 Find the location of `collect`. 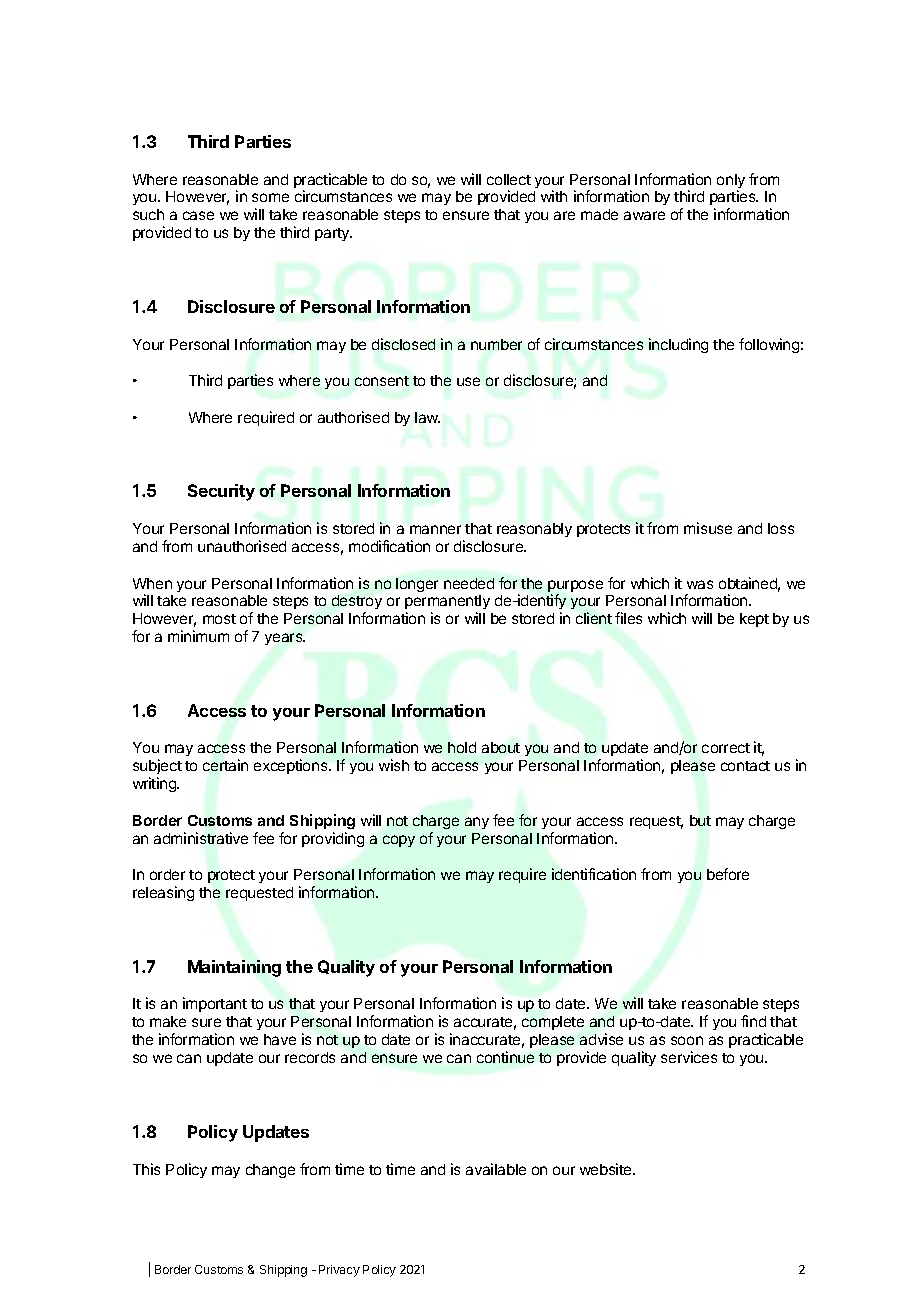

collect is located at coordinates (509, 179).
